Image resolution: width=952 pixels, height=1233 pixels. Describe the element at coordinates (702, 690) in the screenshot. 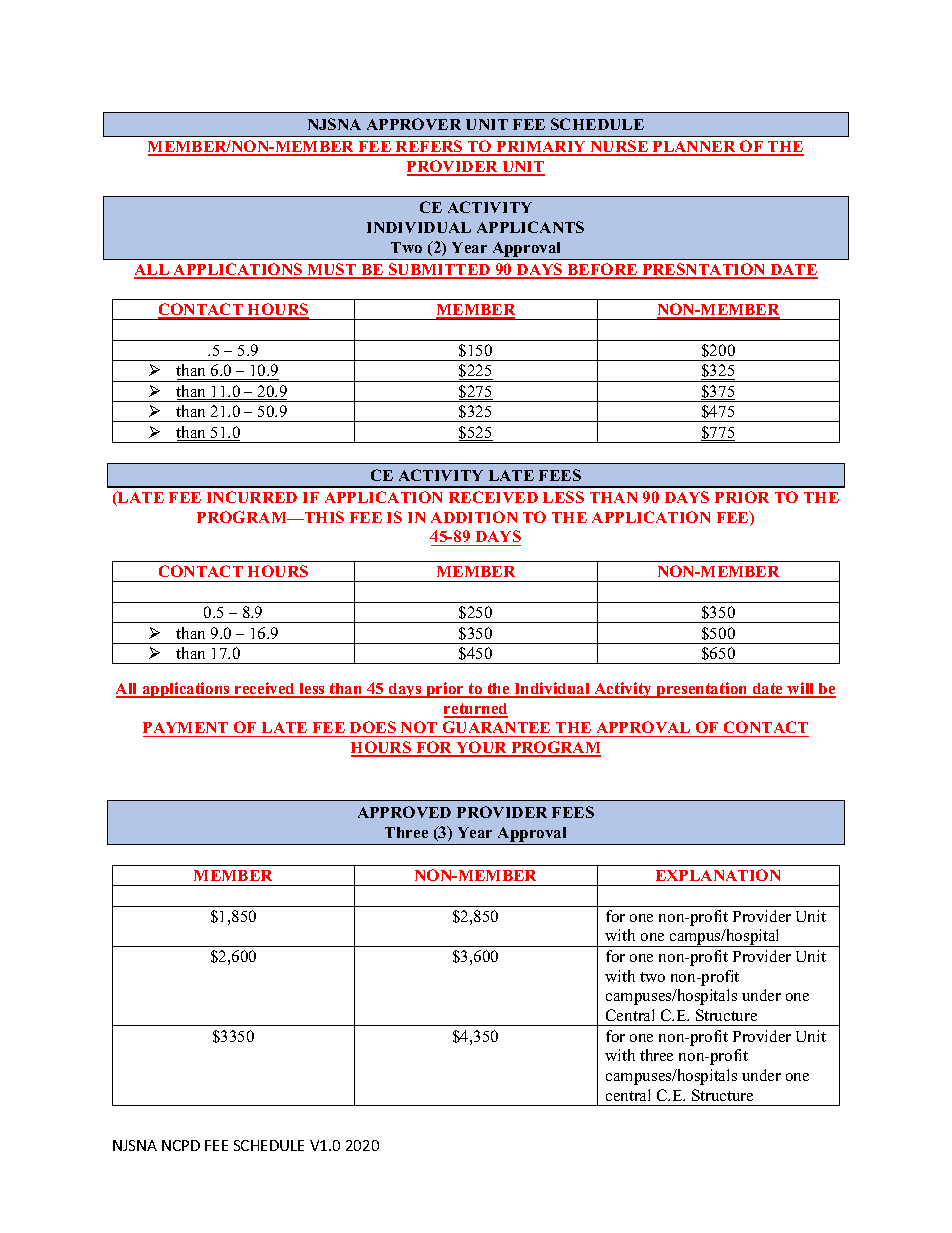

I see `presentation` at that location.
